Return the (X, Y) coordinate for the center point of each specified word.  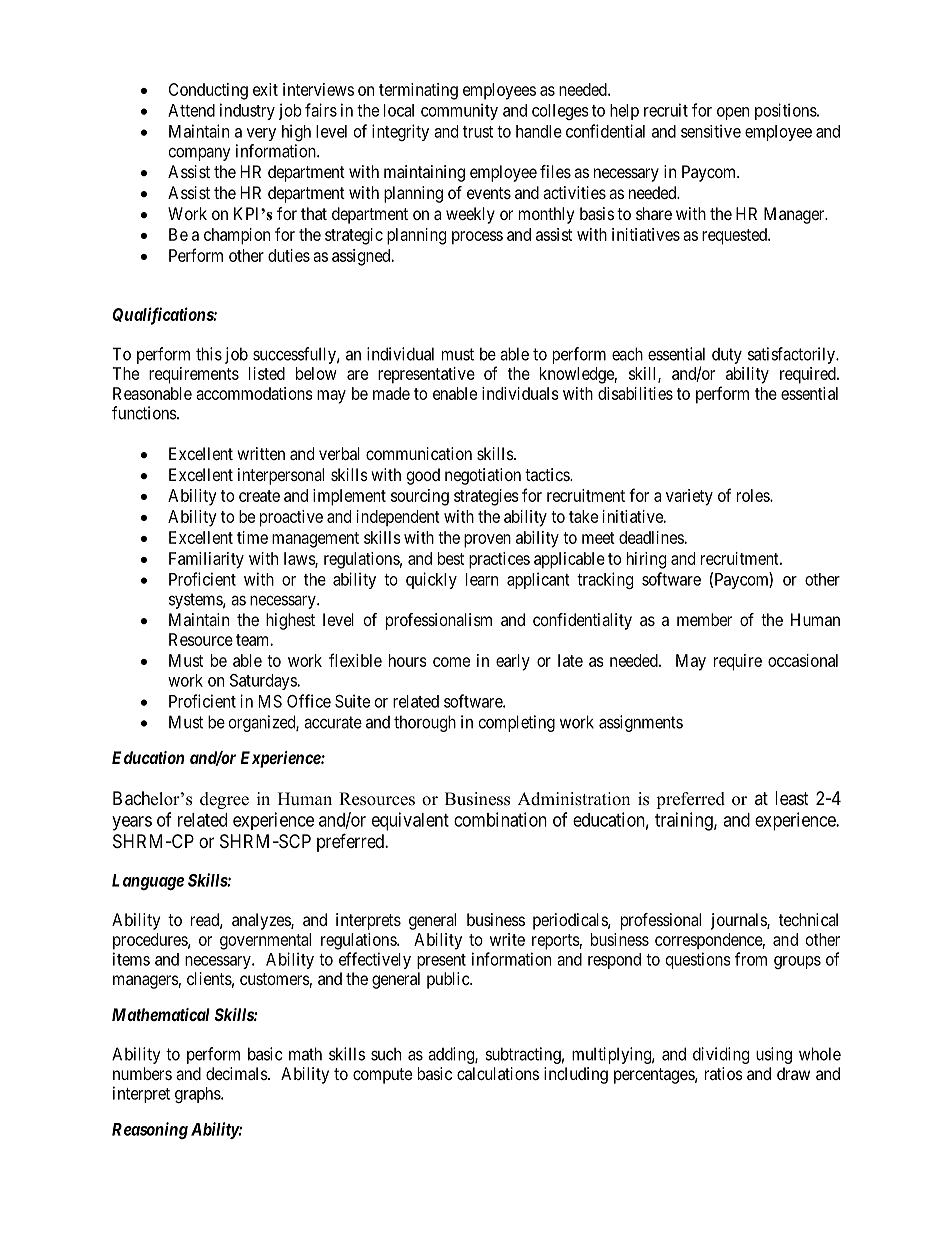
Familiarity (206, 560)
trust (478, 132)
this (209, 354)
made (391, 393)
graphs (198, 1095)
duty (727, 356)
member (704, 619)
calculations (498, 1073)
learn (482, 579)
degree (224, 800)
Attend (191, 110)
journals (739, 921)
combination (500, 819)
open (733, 113)
